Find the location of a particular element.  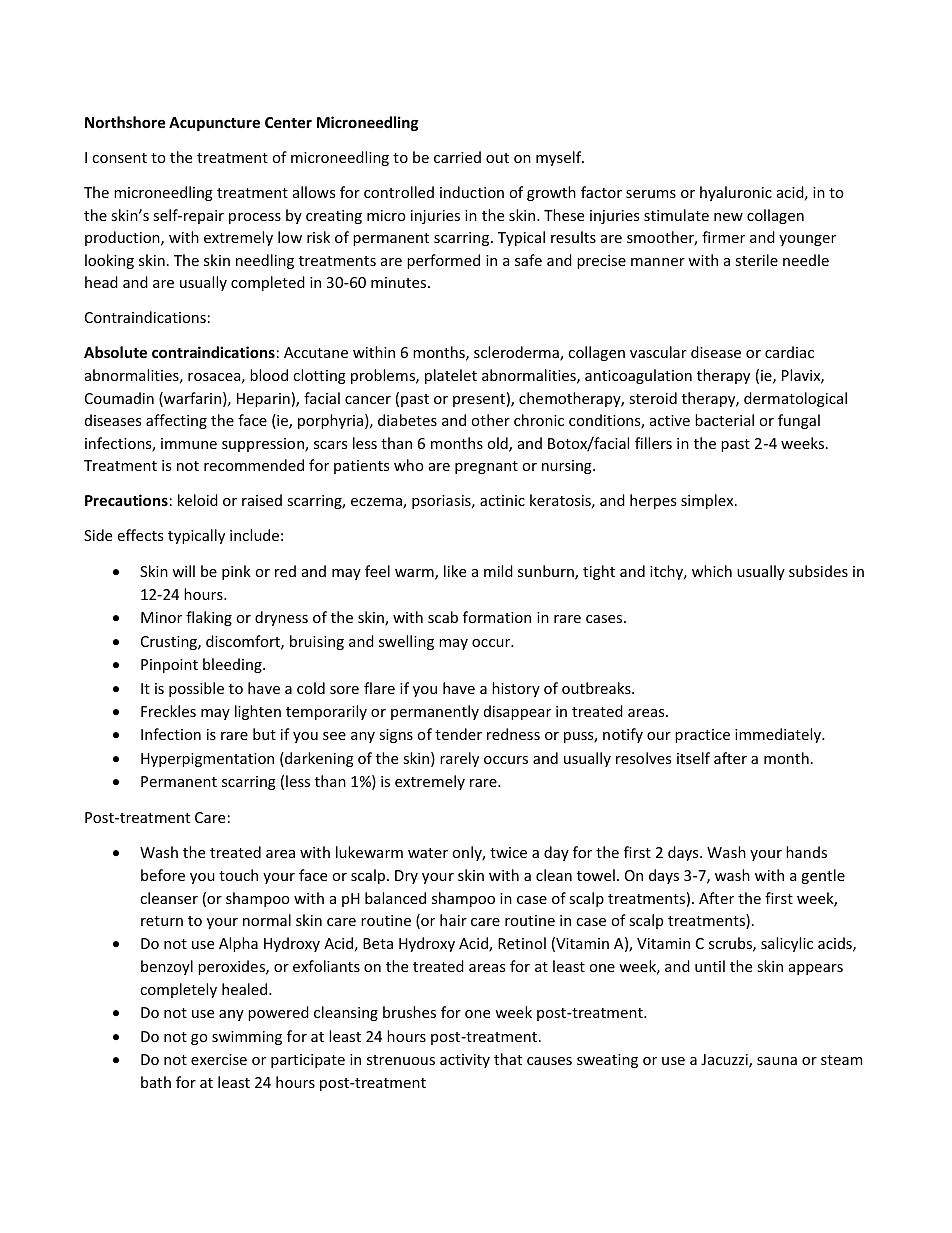

cardiac is located at coordinates (789, 352).
